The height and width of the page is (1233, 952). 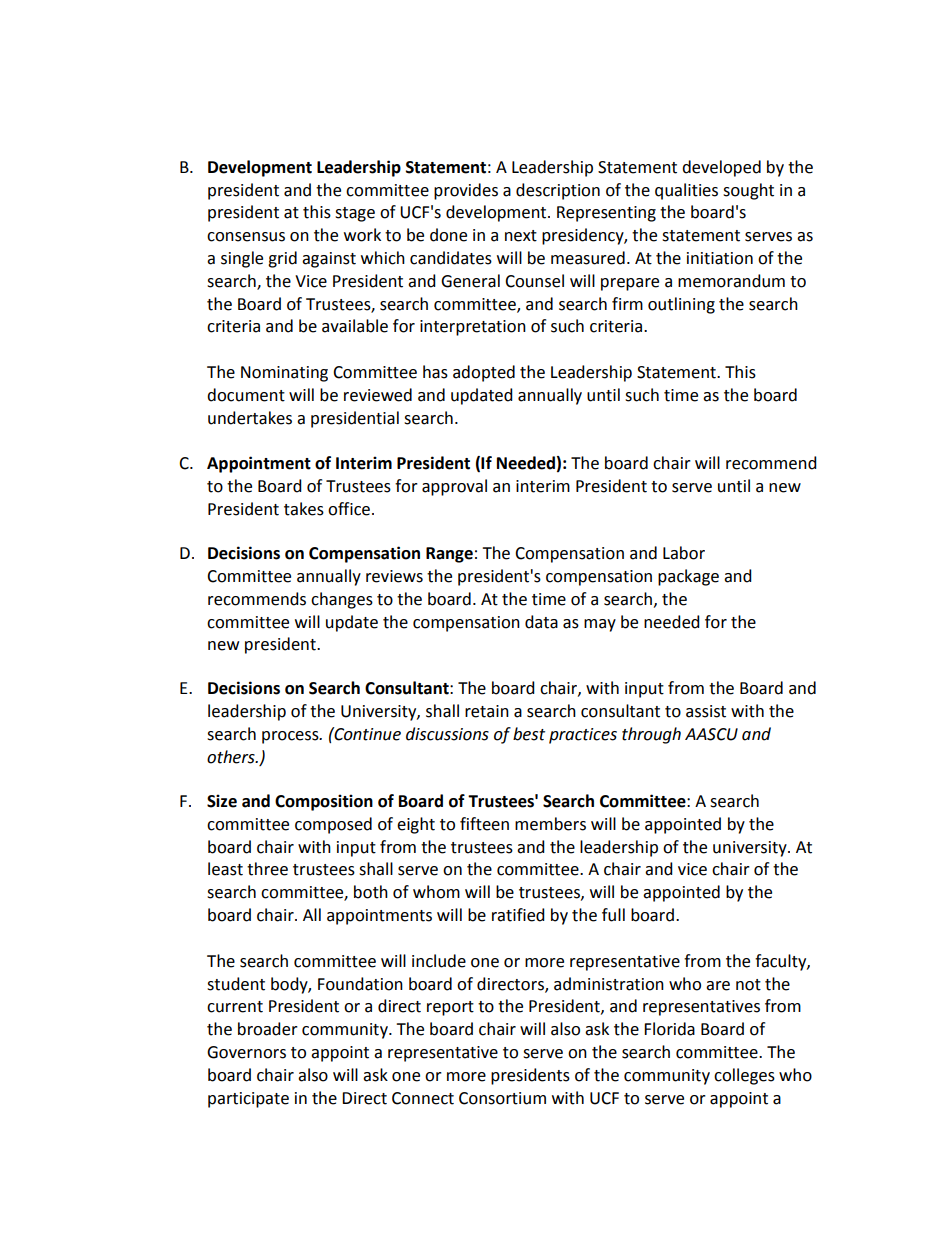 I want to click on provides, so click(x=466, y=191).
